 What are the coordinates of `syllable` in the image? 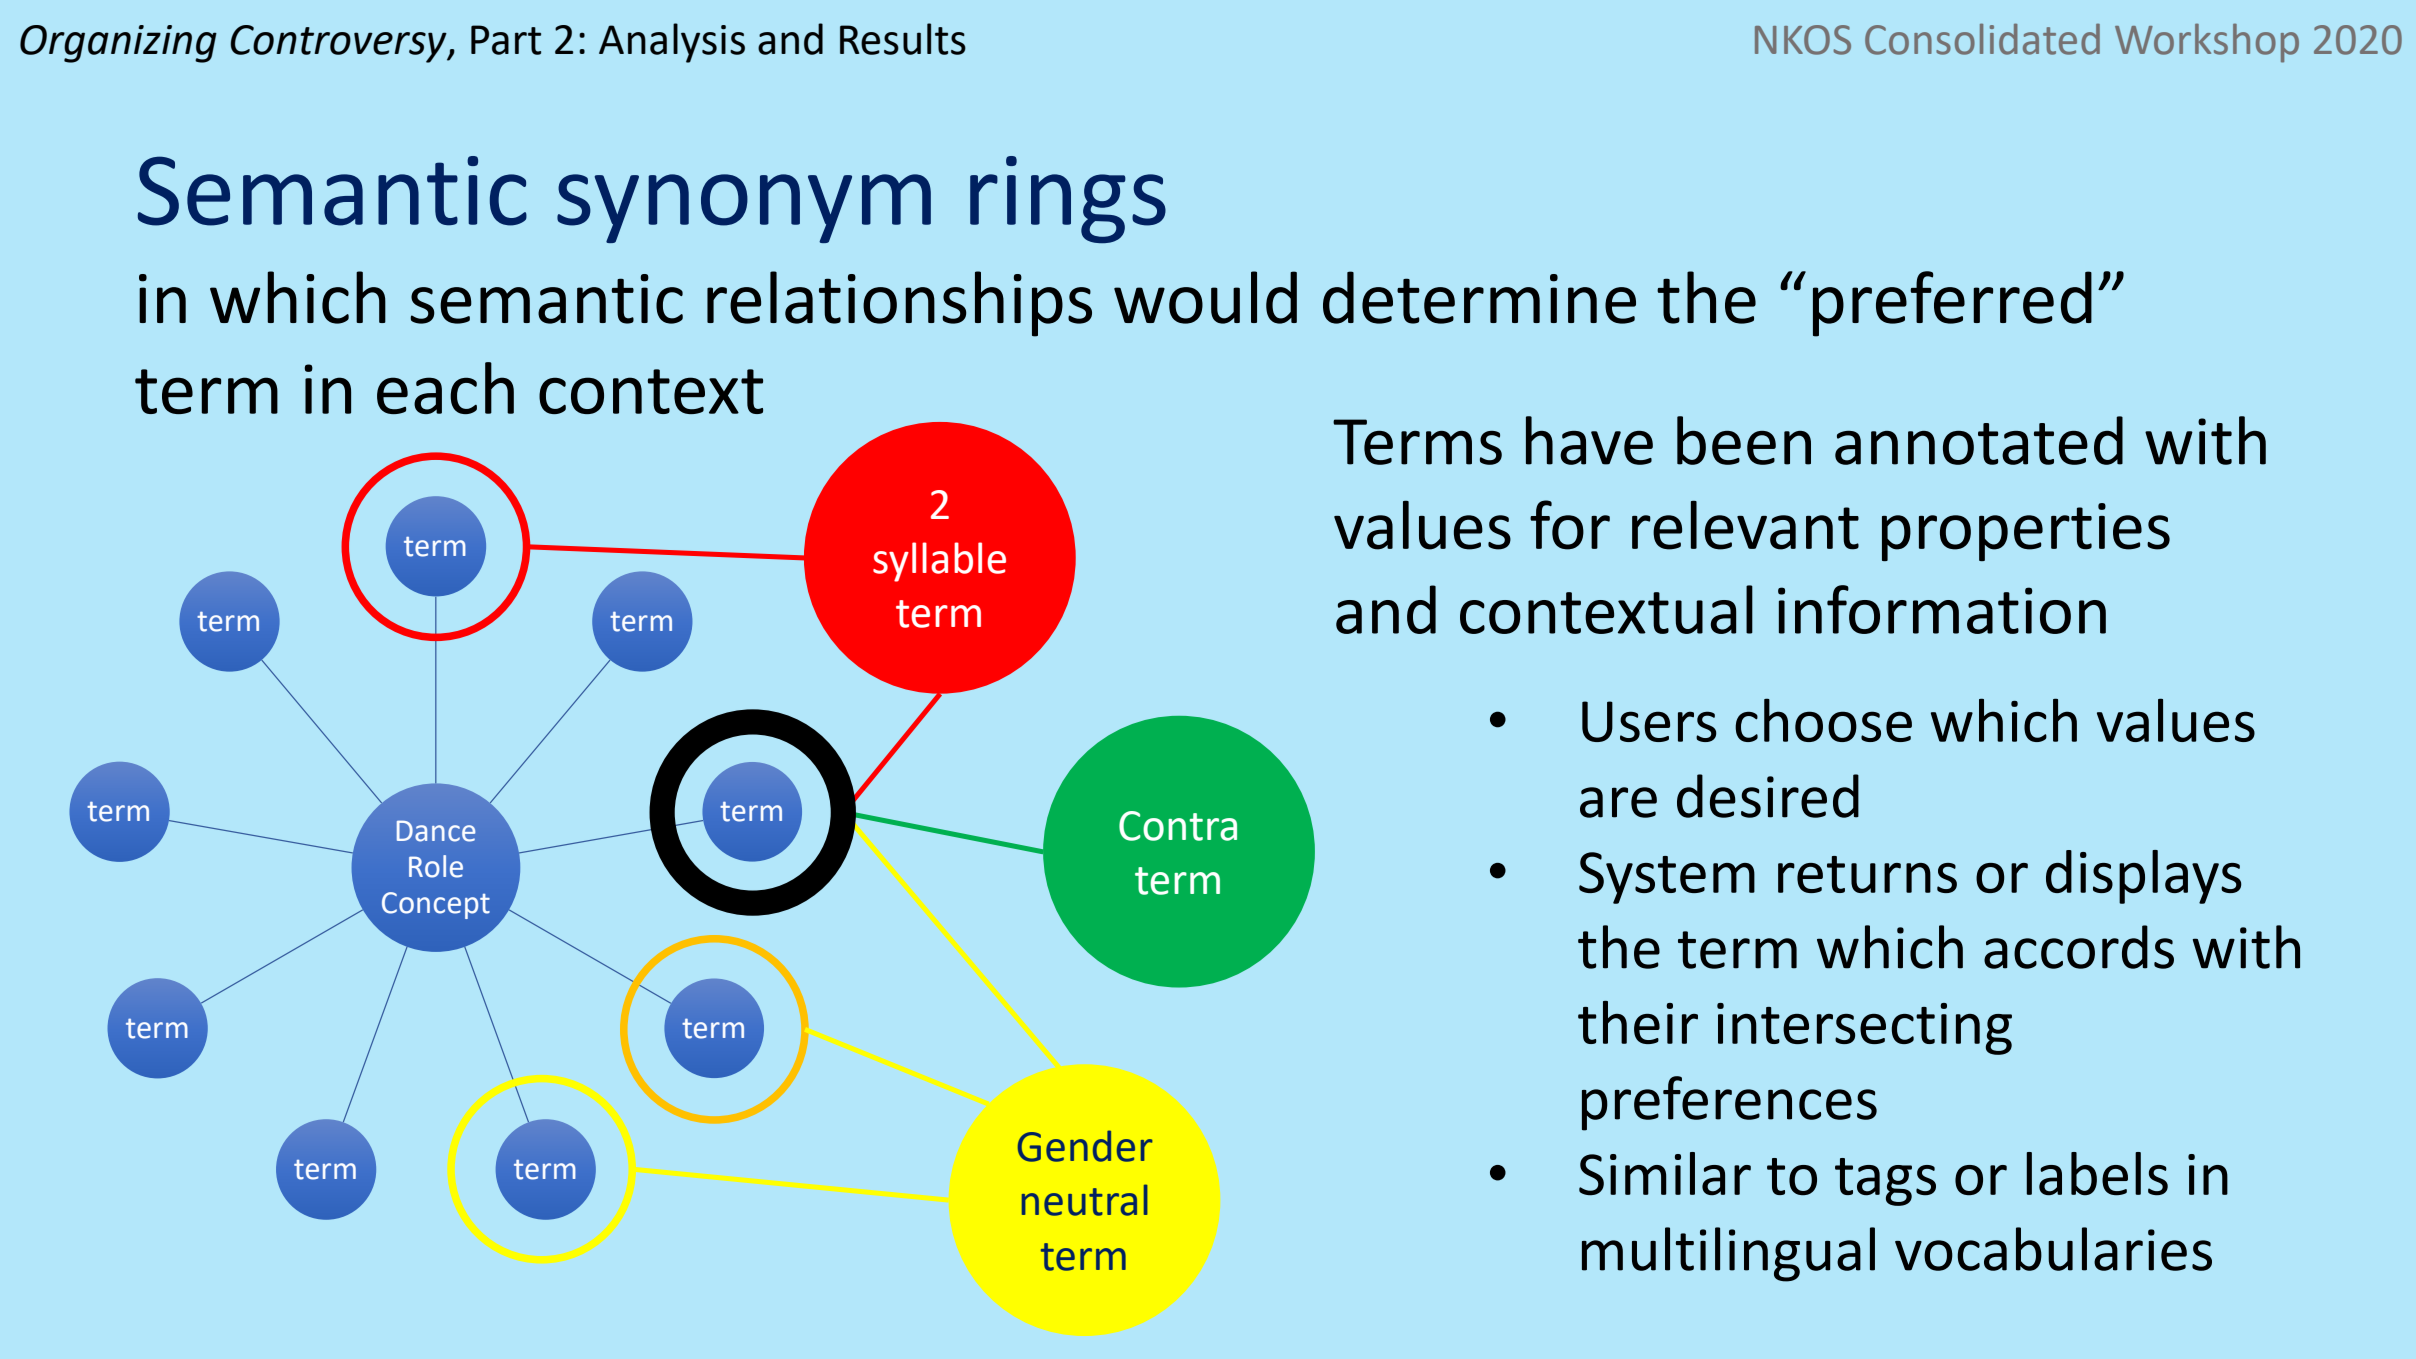 It's located at (939, 562).
